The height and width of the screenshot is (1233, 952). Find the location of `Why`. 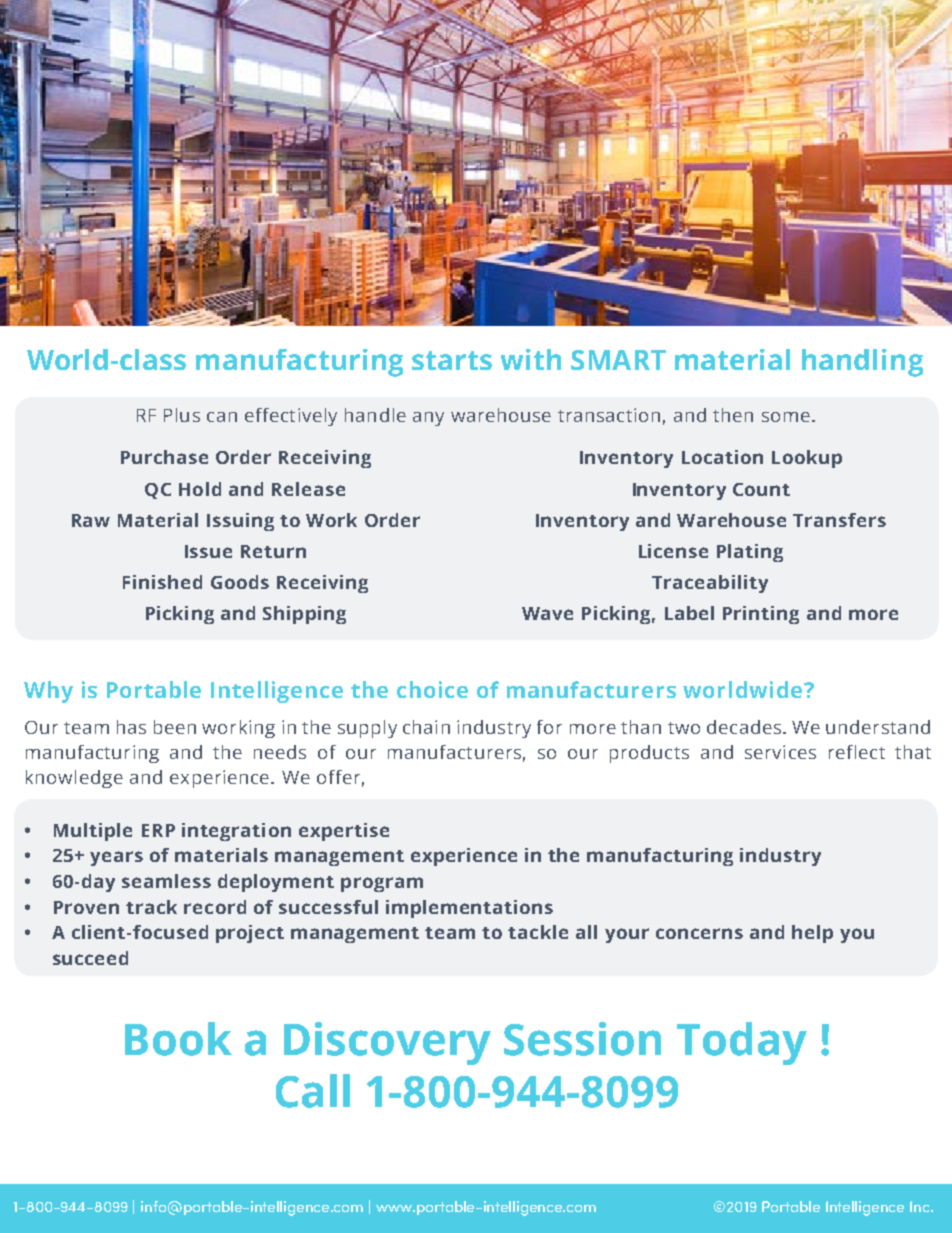

Why is located at coordinates (48, 692).
